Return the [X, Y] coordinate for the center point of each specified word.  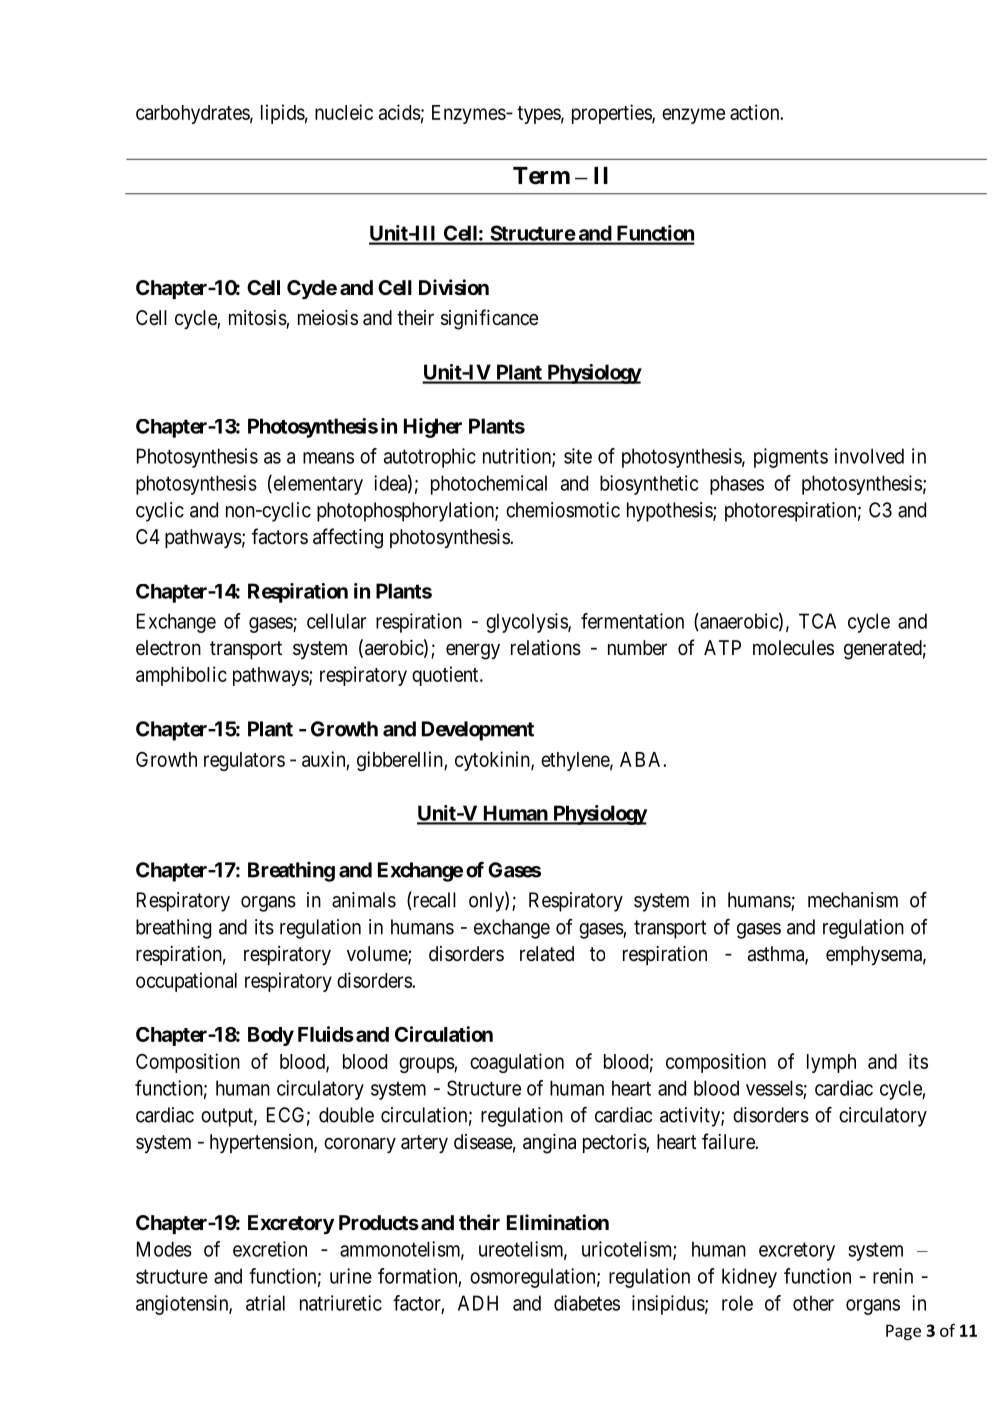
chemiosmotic [563, 510]
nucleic [344, 112]
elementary [317, 485]
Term [541, 176]
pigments [791, 458]
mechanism [853, 900]
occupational [186, 982]
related [547, 954]
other [813, 1303]
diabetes [587, 1303]
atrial [265, 1303]
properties [612, 114]
